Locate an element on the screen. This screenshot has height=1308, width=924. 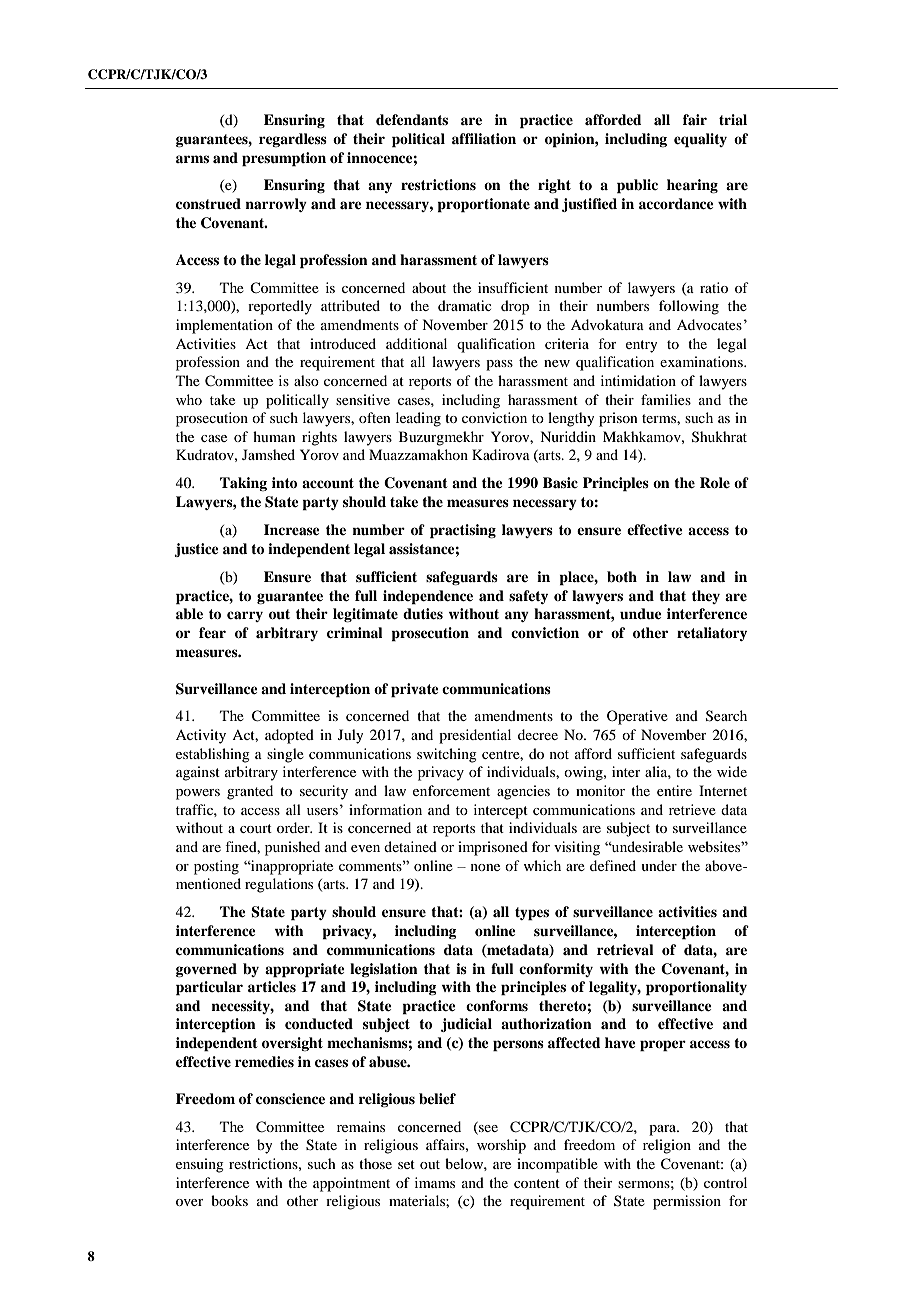
carry is located at coordinates (245, 616).
